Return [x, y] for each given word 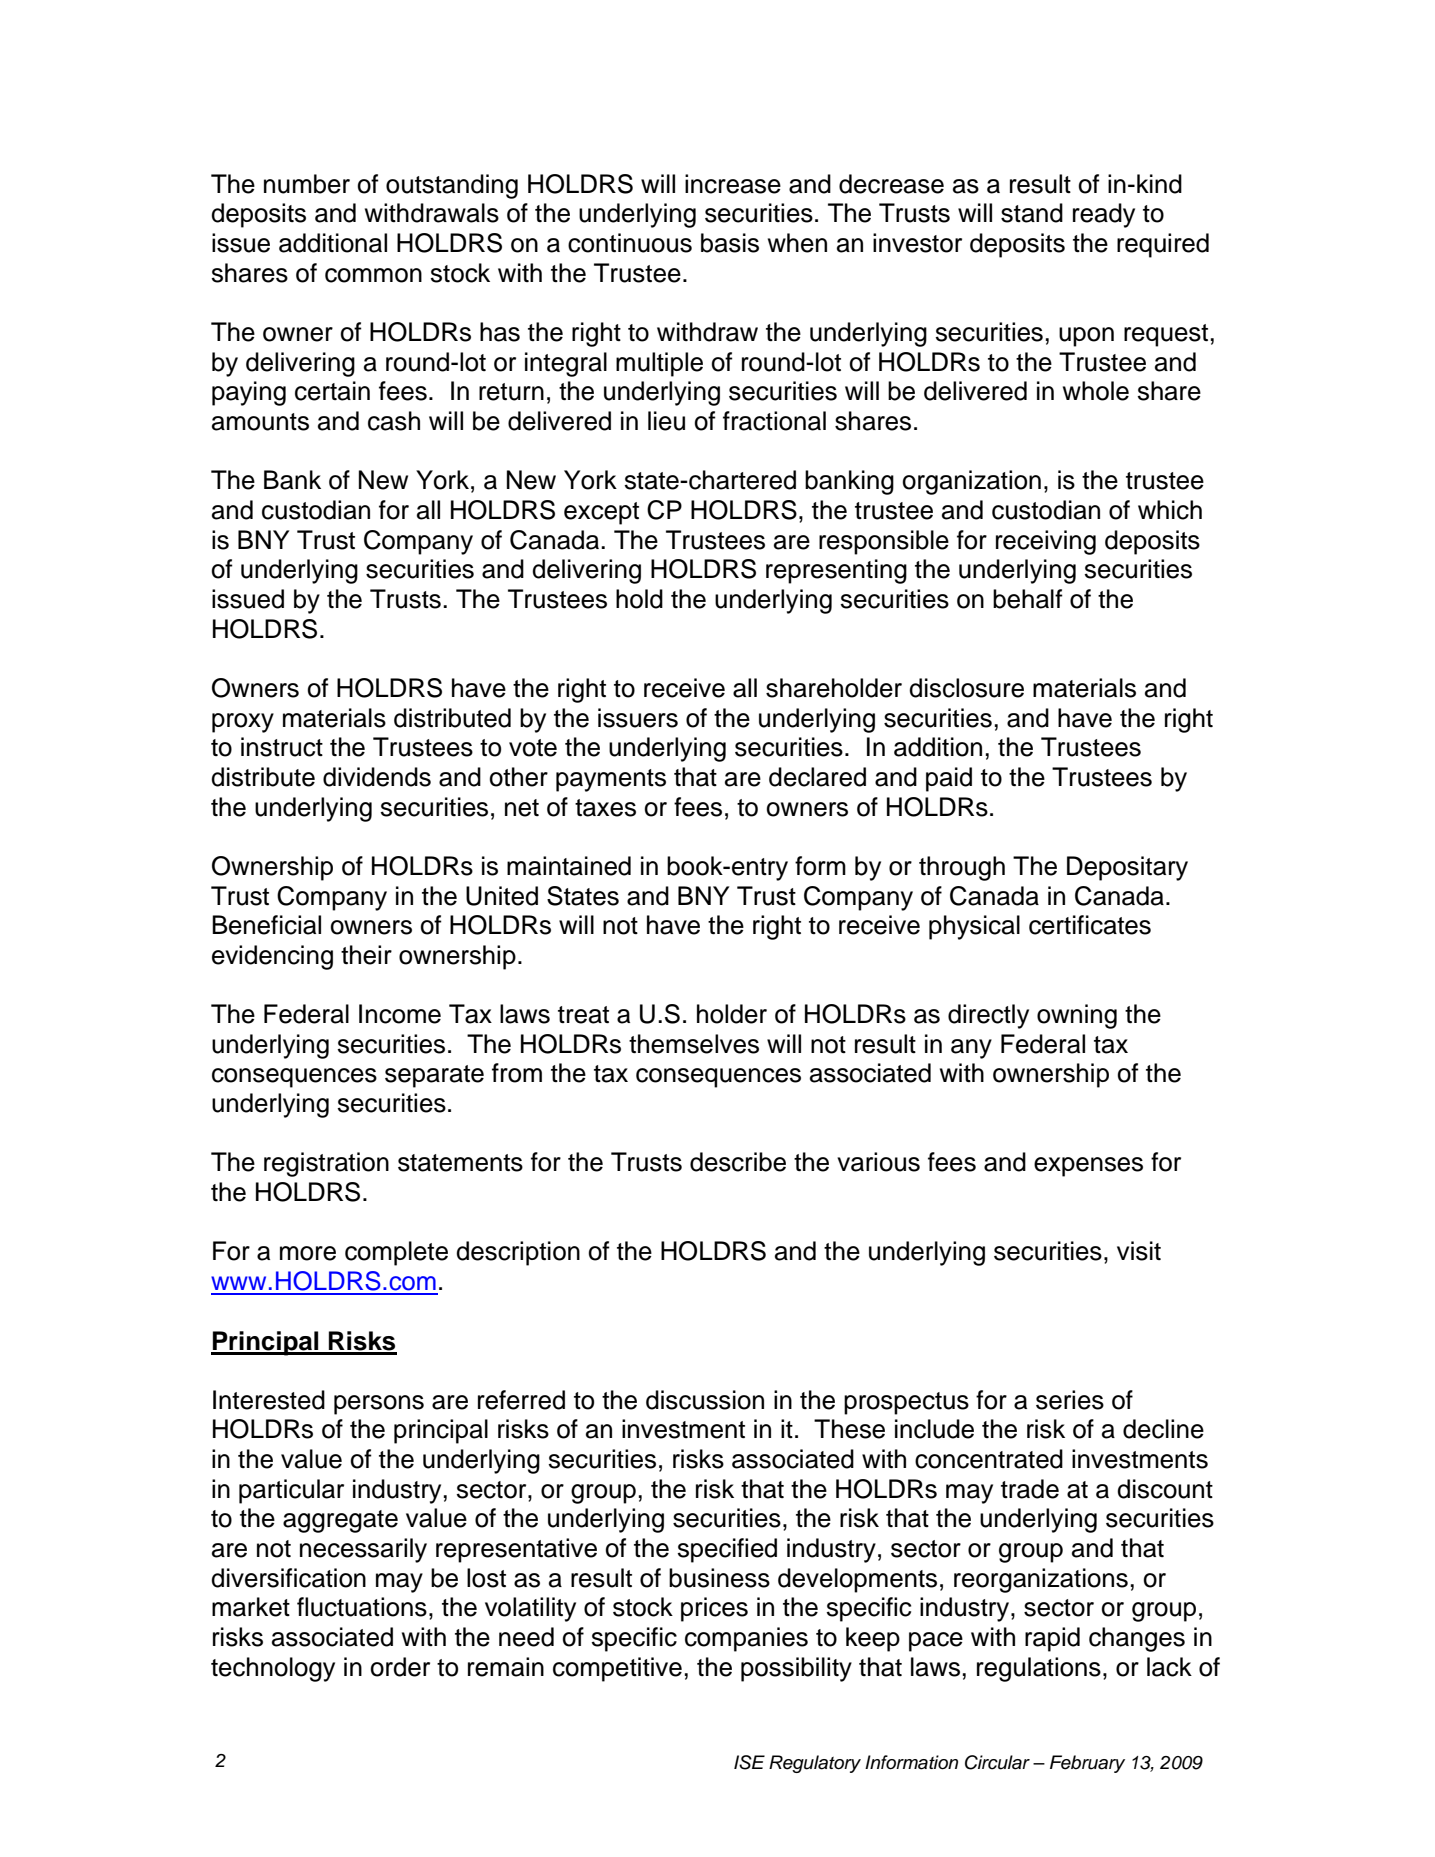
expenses [1088, 1167]
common [373, 275]
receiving [1046, 542]
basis [730, 243]
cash [394, 421]
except [601, 513]
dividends [377, 777]
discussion [705, 1400]
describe [738, 1162]
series [1070, 1400]
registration [326, 1164]
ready [1104, 215]
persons [379, 1405]
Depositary [1127, 868]
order [400, 1667]
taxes [605, 808]
